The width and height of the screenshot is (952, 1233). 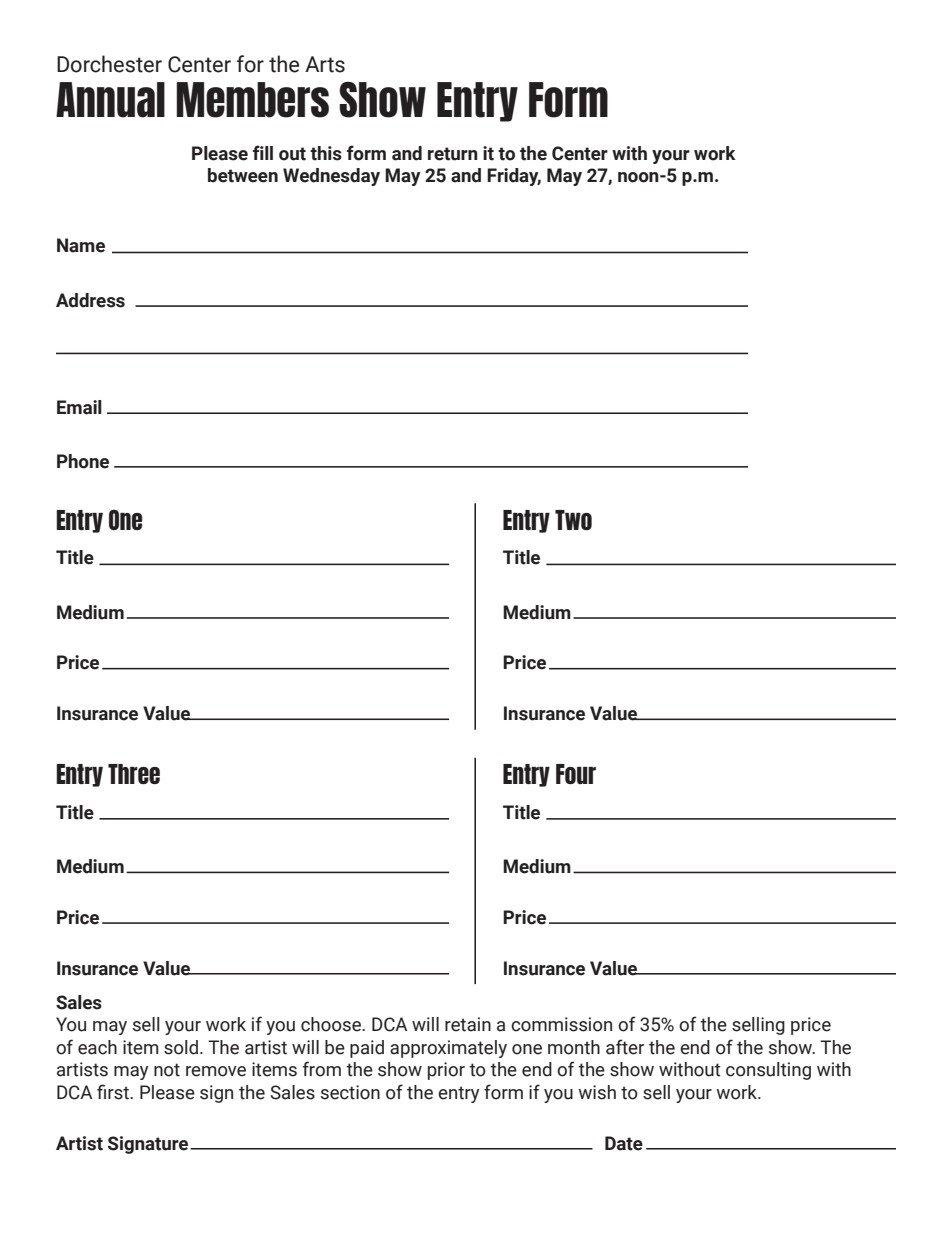 What do you see at coordinates (453, 154) in the screenshot?
I see `return` at bounding box center [453, 154].
